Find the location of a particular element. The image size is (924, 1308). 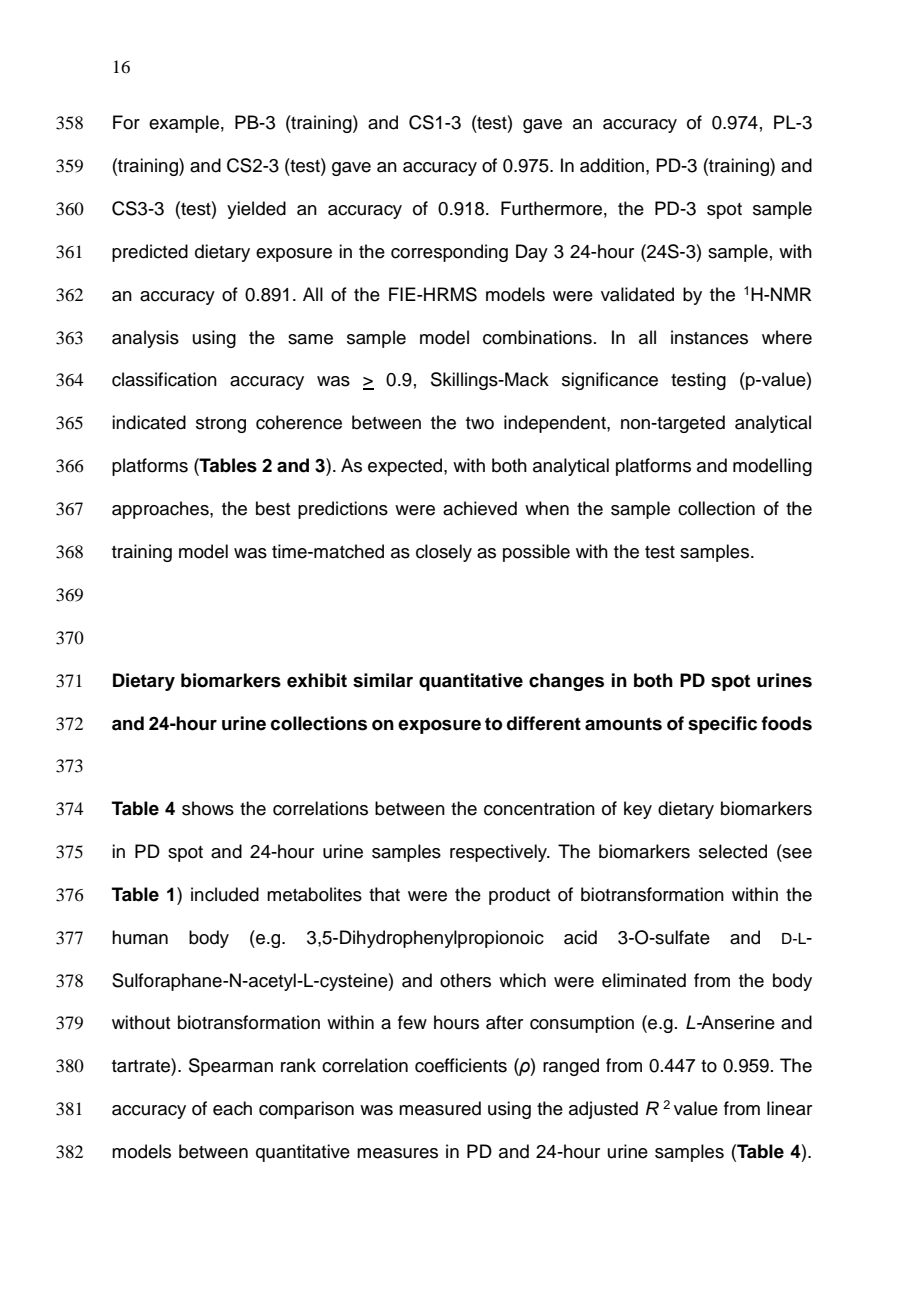

addition is located at coordinates (612, 165).
